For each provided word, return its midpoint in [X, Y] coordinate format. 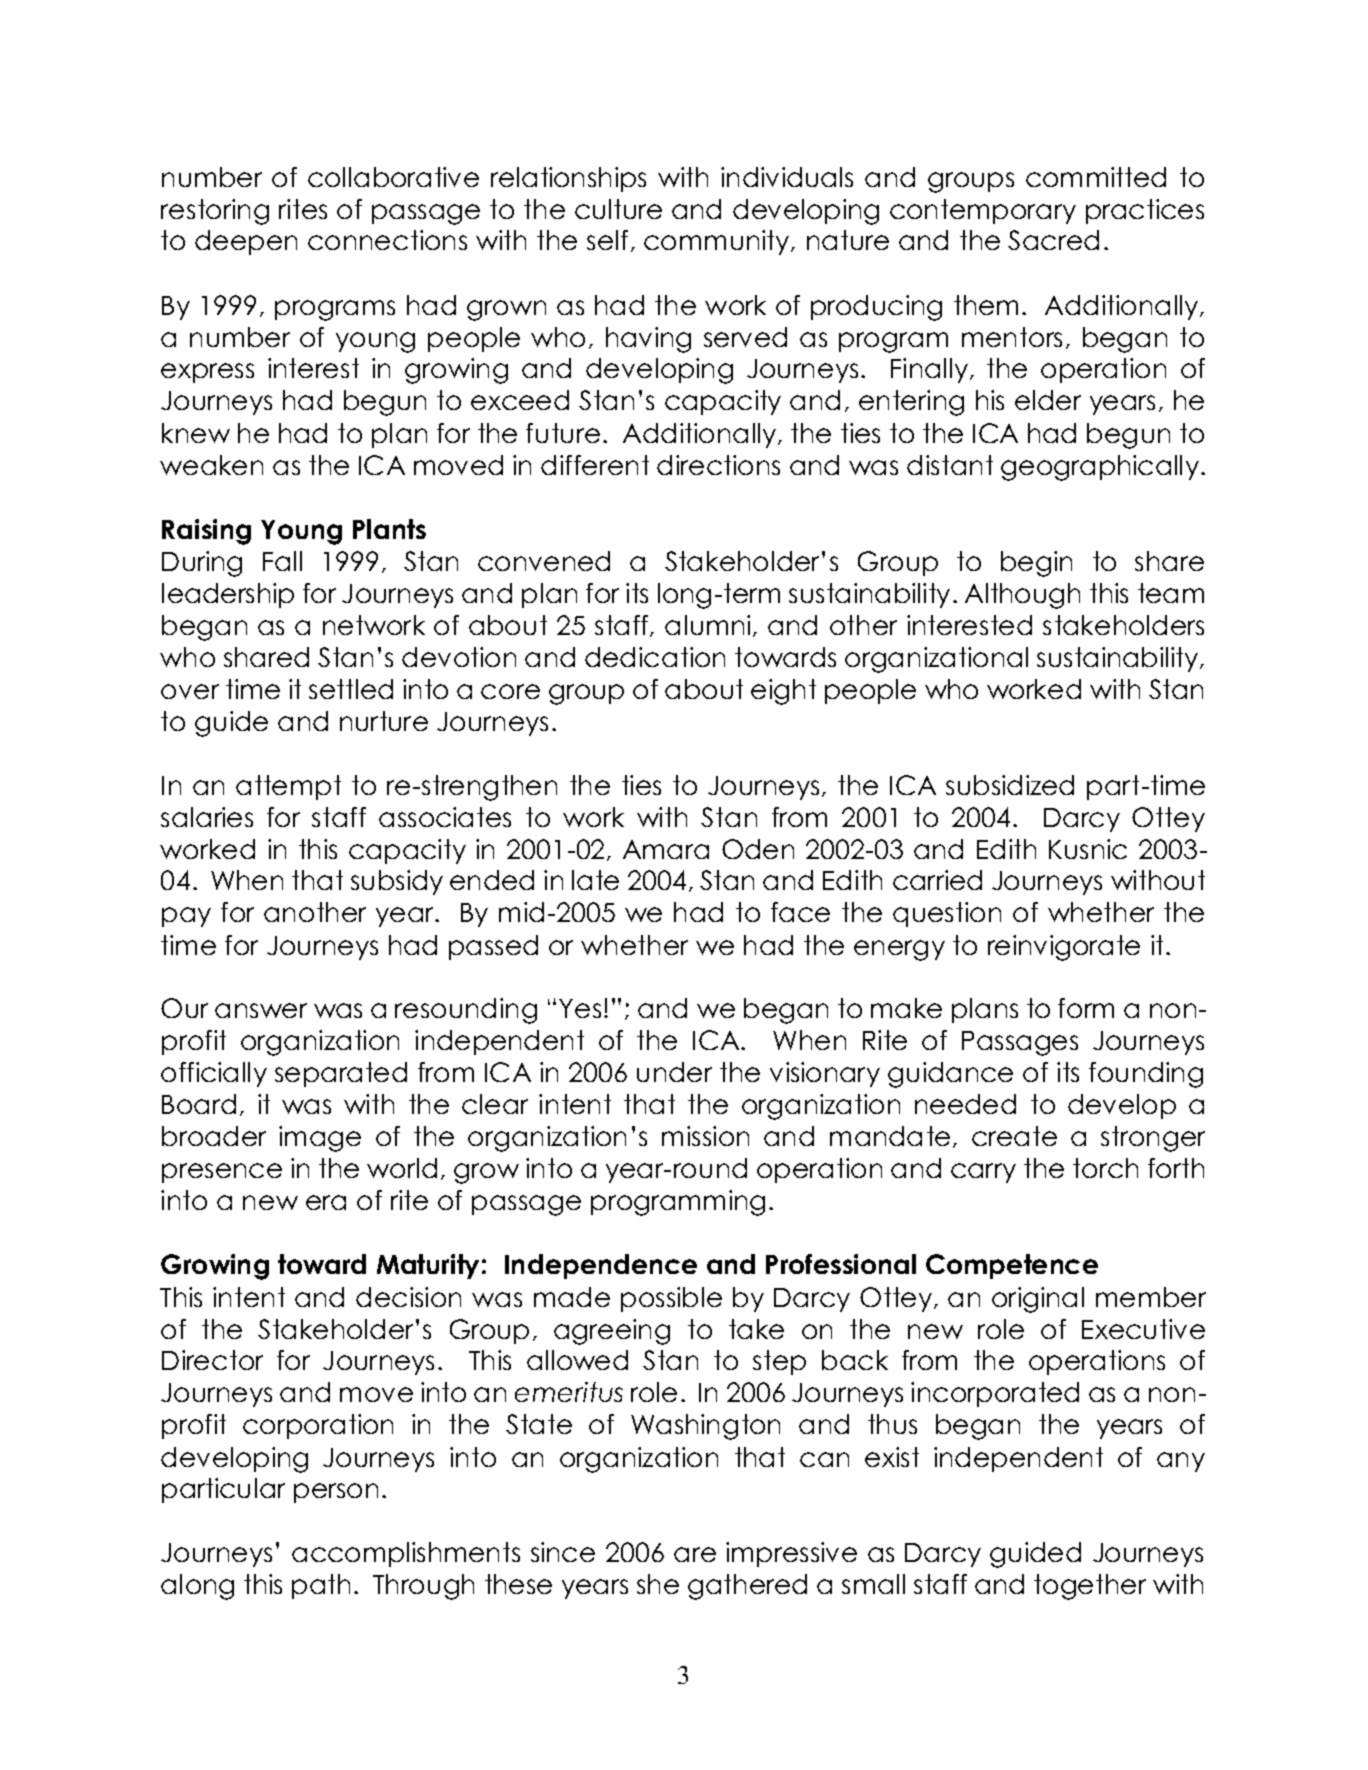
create [1014, 1136]
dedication [655, 657]
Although [1022, 596]
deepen [246, 242]
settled [351, 689]
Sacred [1053, 240]
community [718, 242]
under [674, 1072]
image [320, 1139]
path [321, 1586]
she [658, 1584]
